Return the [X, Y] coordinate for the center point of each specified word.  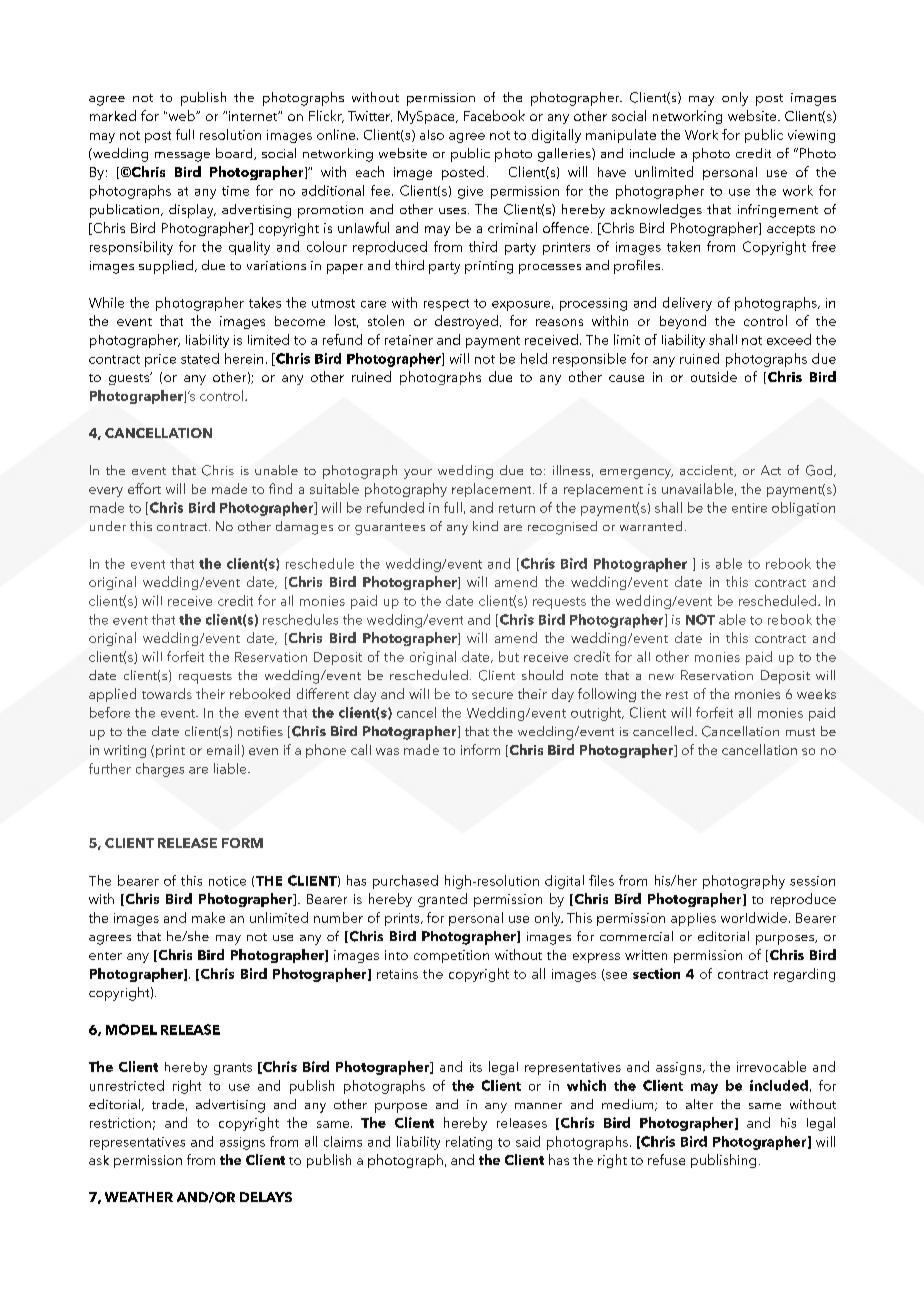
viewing [811, 136]
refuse [666, 1159]
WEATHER [139, 1197]
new [661, 677]
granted [442, 900]
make [208, 917]
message [182, 157]
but [509, 656]
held [534, 358]
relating [469, 1143]
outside [714, 376]
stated [200, 358]
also [432, 135]
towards [167, 693]
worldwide [754, 917]
